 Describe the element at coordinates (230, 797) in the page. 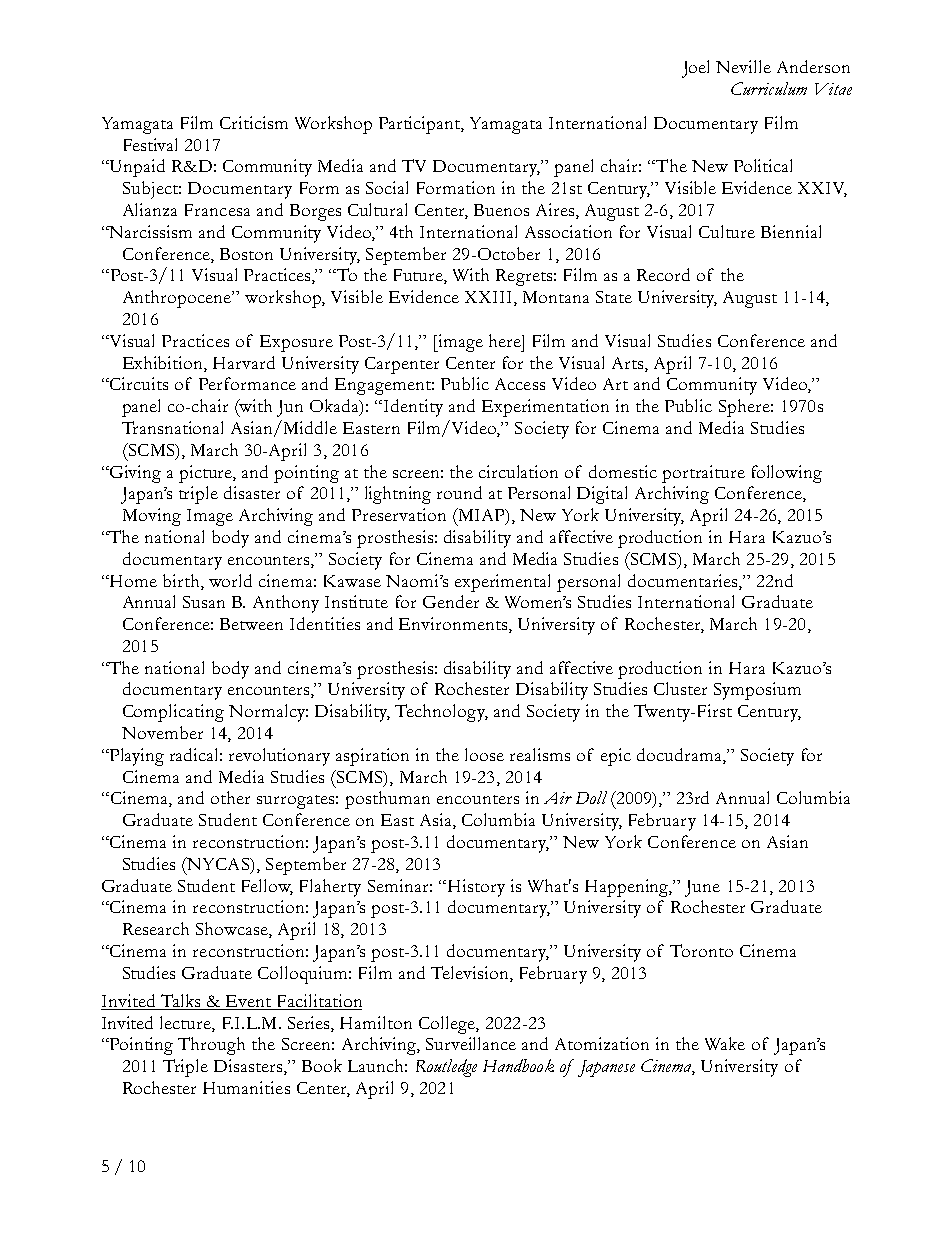

I see `other` at that location.
